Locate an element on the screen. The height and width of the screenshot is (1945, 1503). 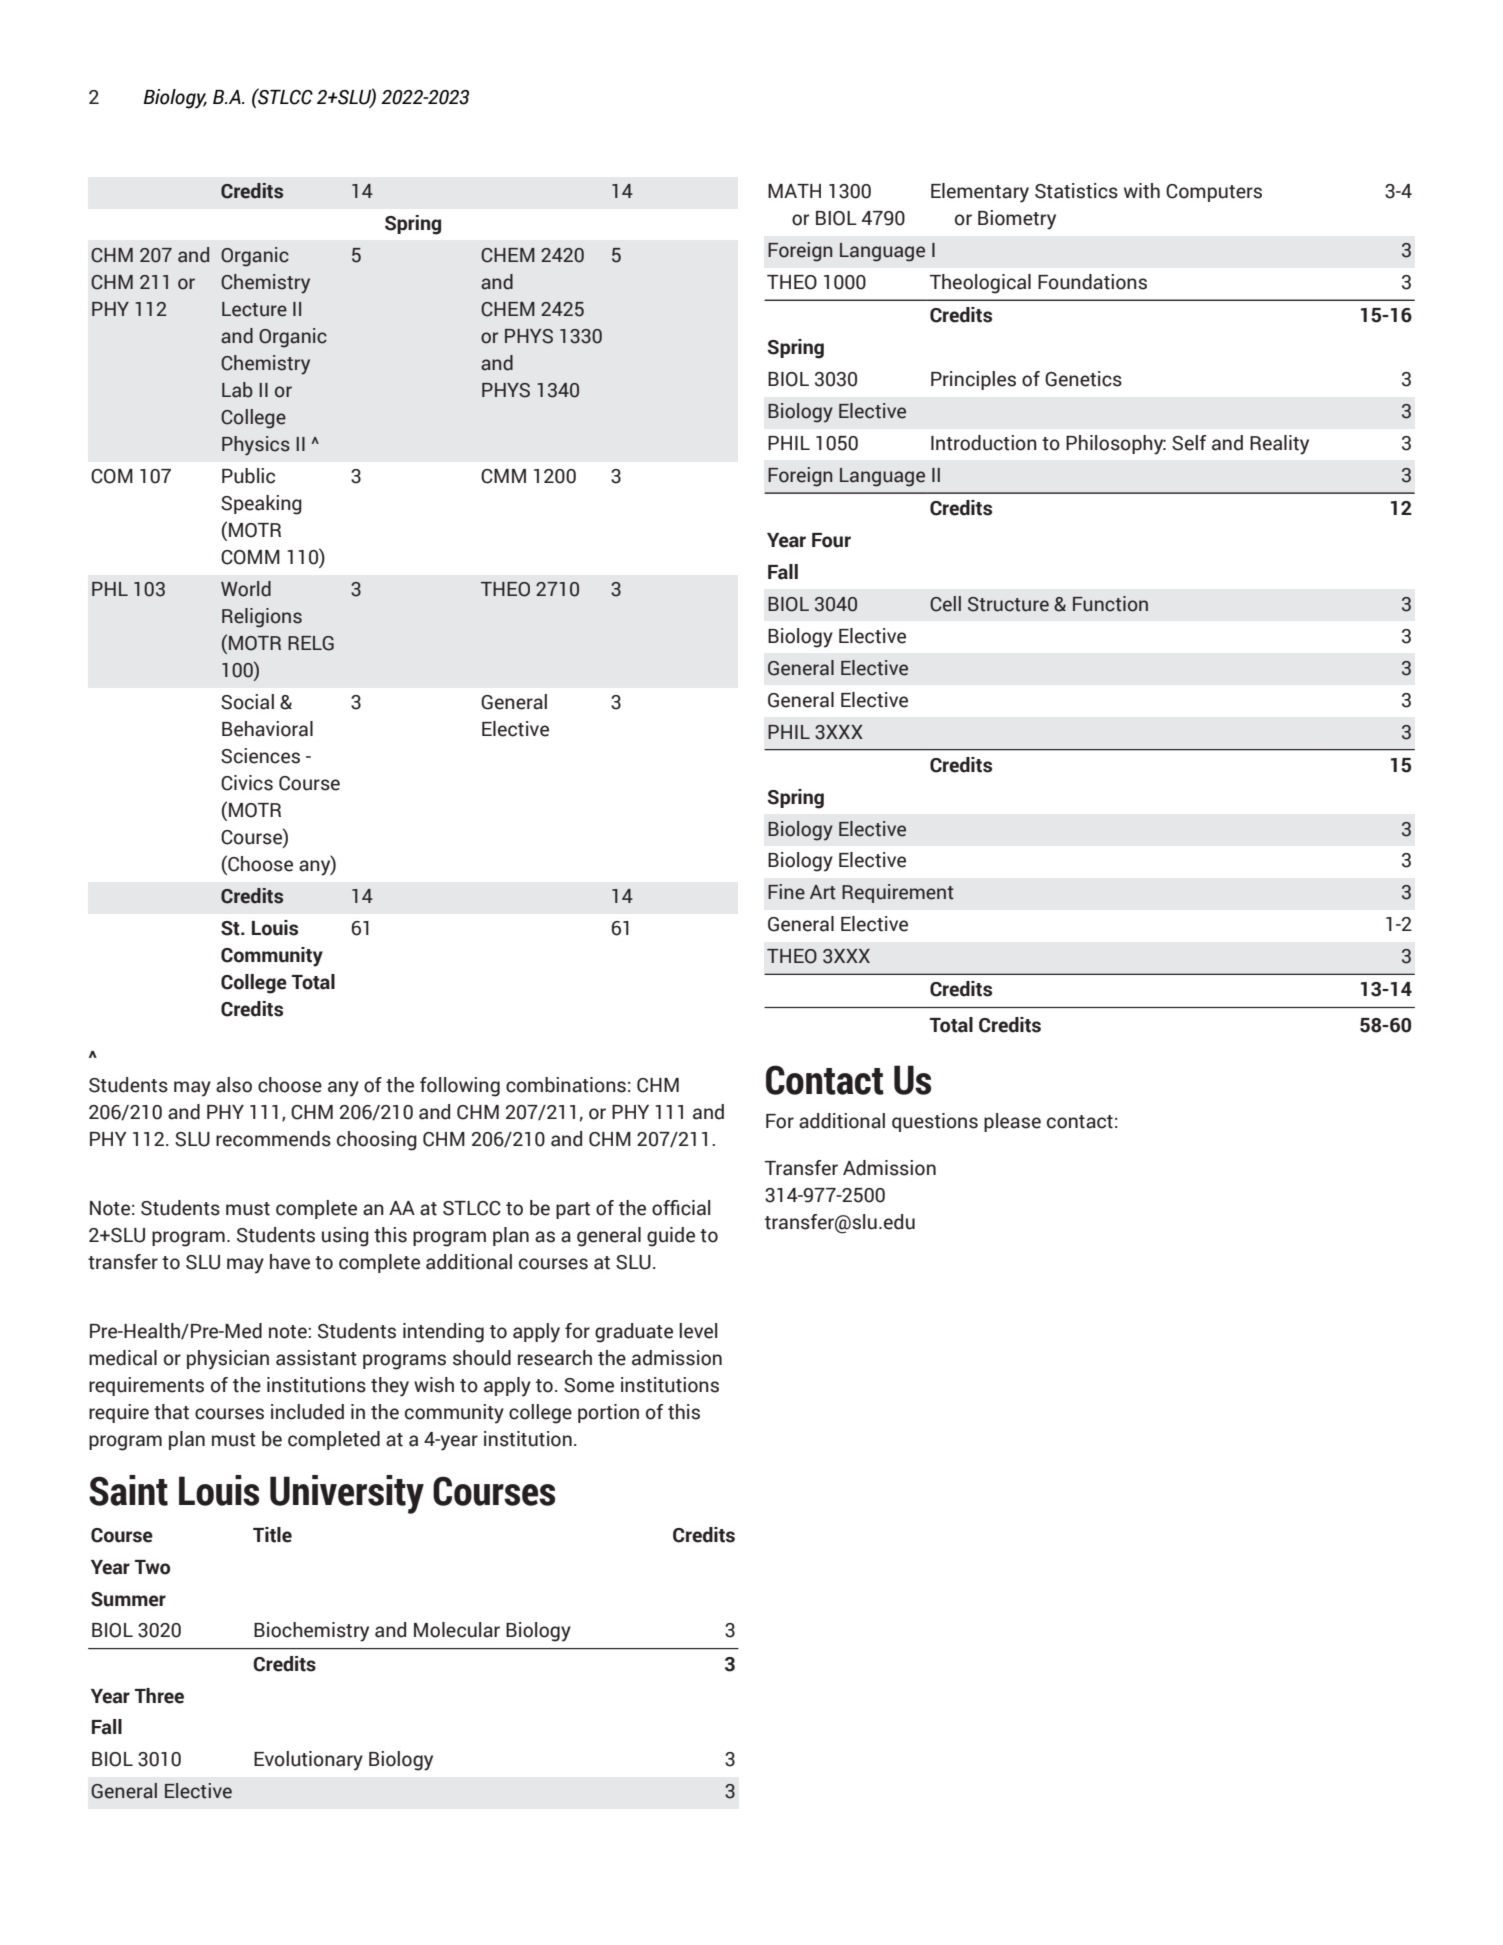
Fine is located at coordinates (786, 892).
